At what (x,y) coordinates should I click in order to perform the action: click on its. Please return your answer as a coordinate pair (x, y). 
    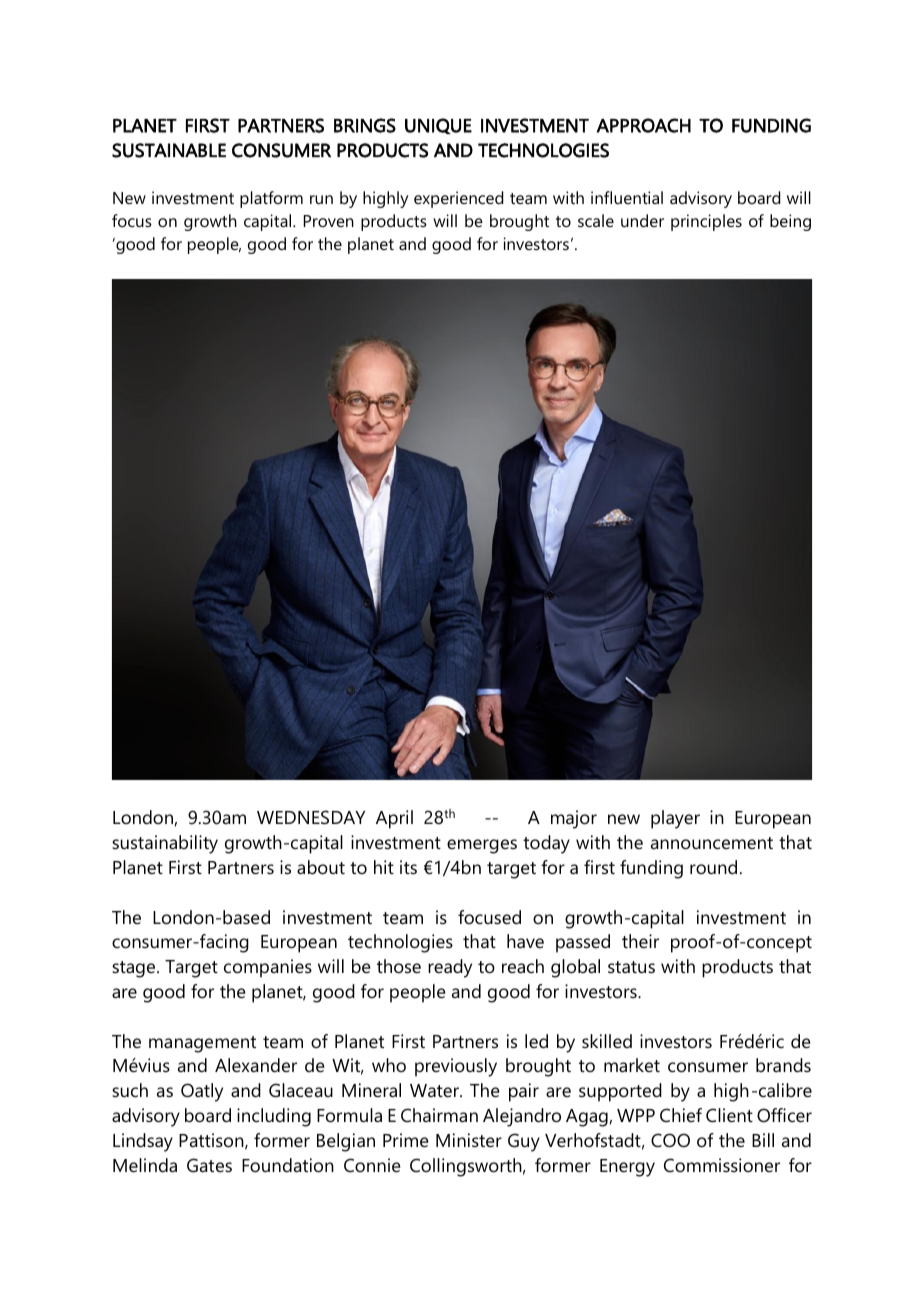
    Looking at the image, I should click on (408, 867).
